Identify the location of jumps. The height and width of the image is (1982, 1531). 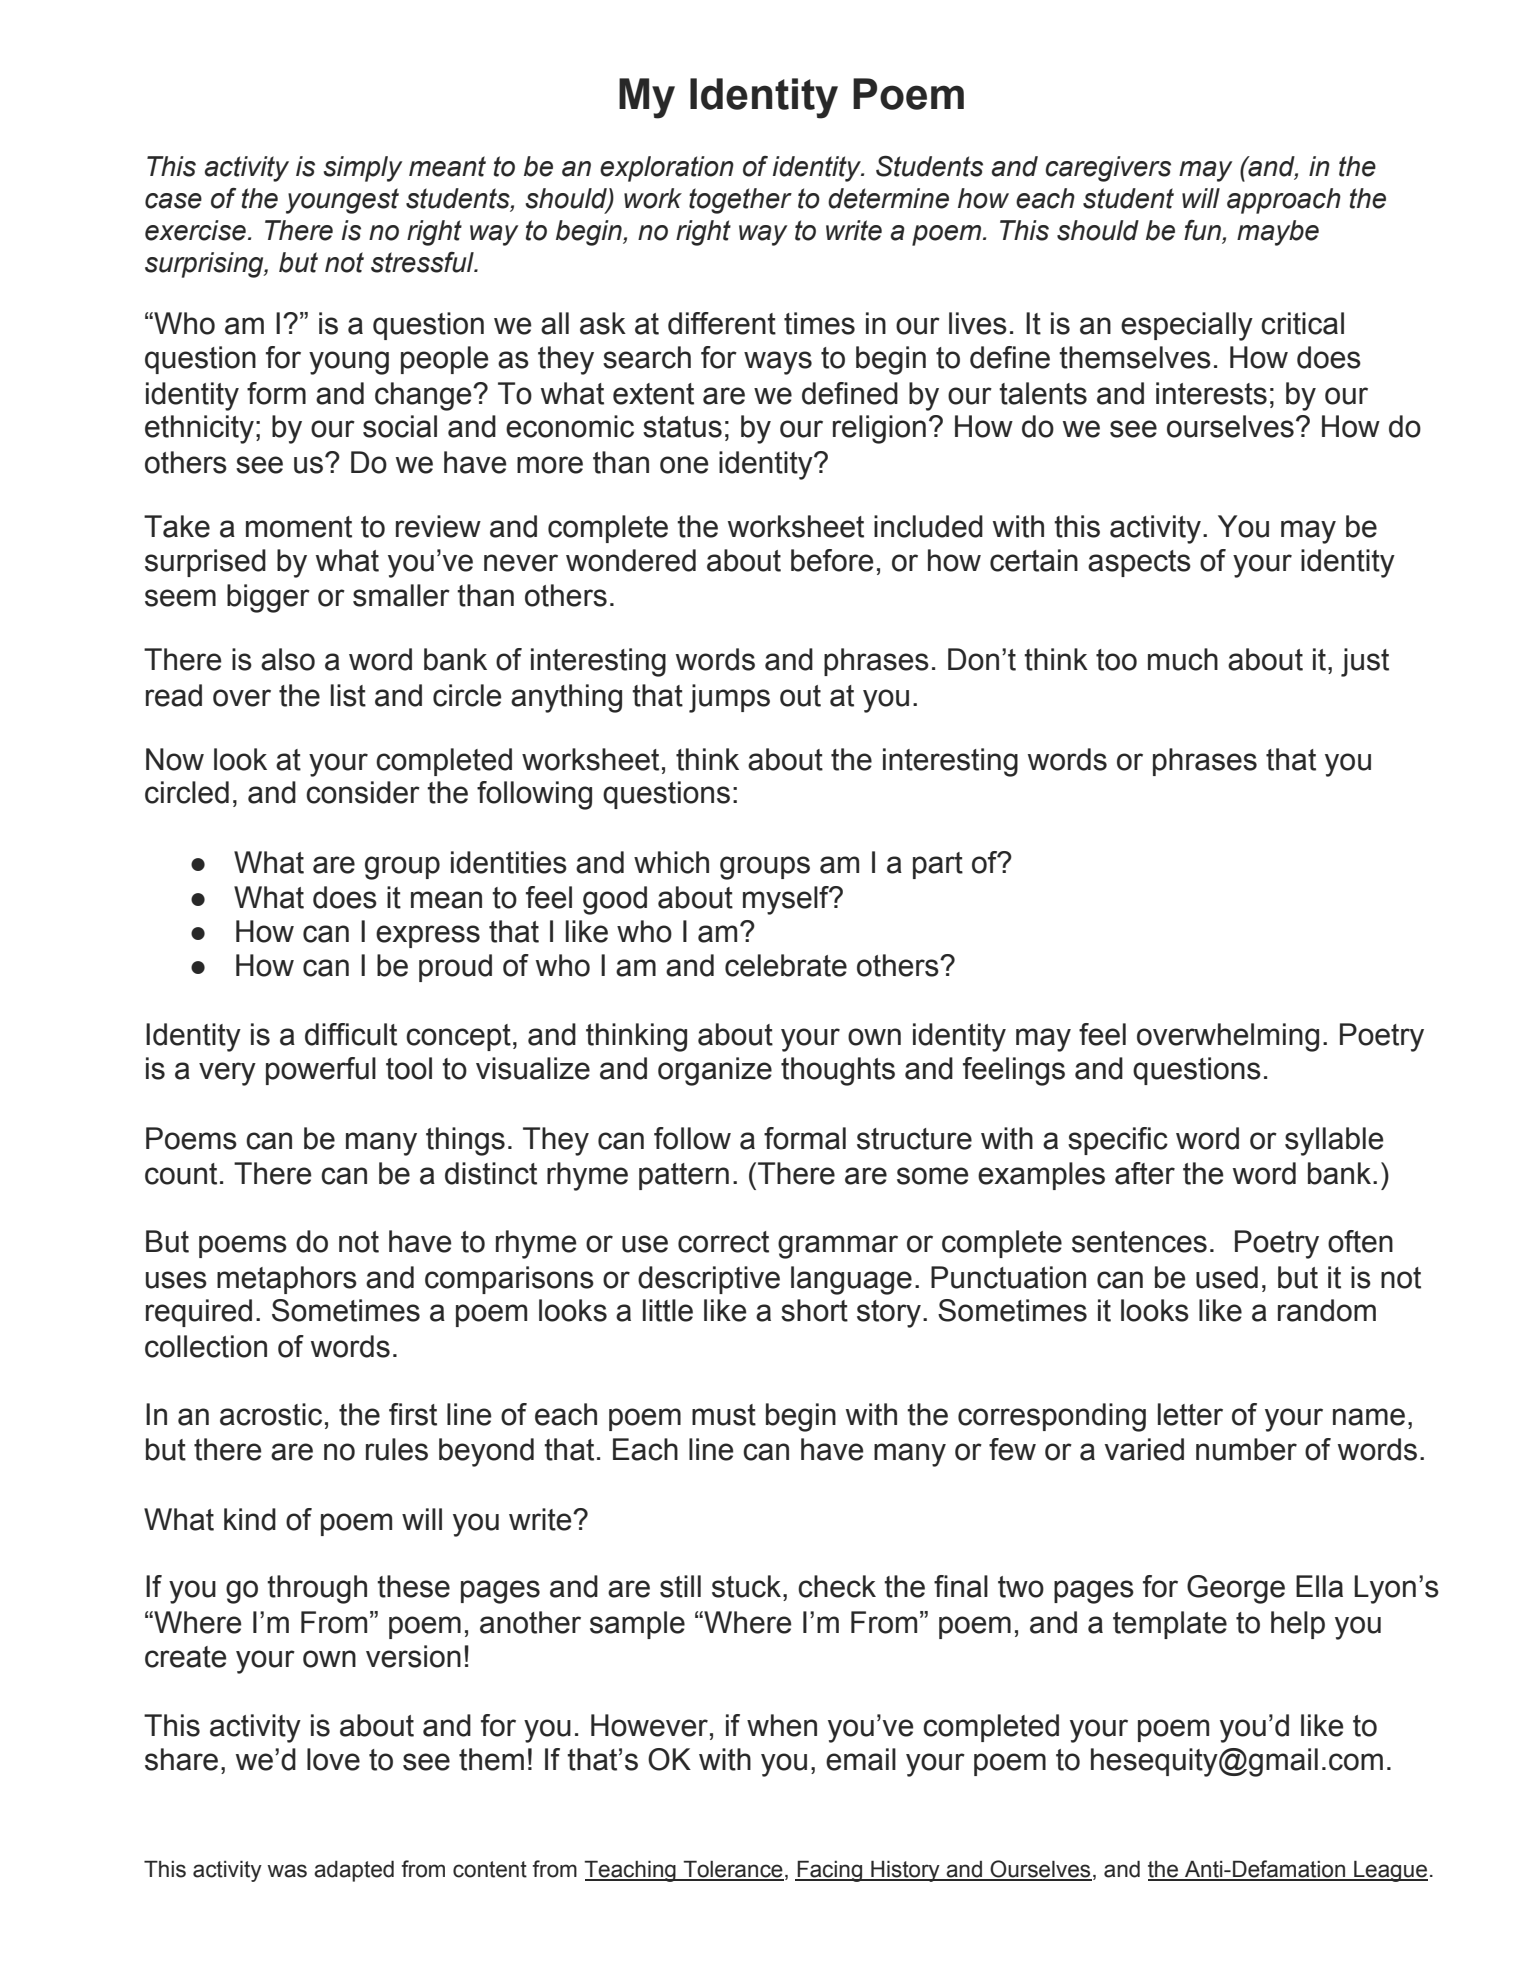
(729, 698).
